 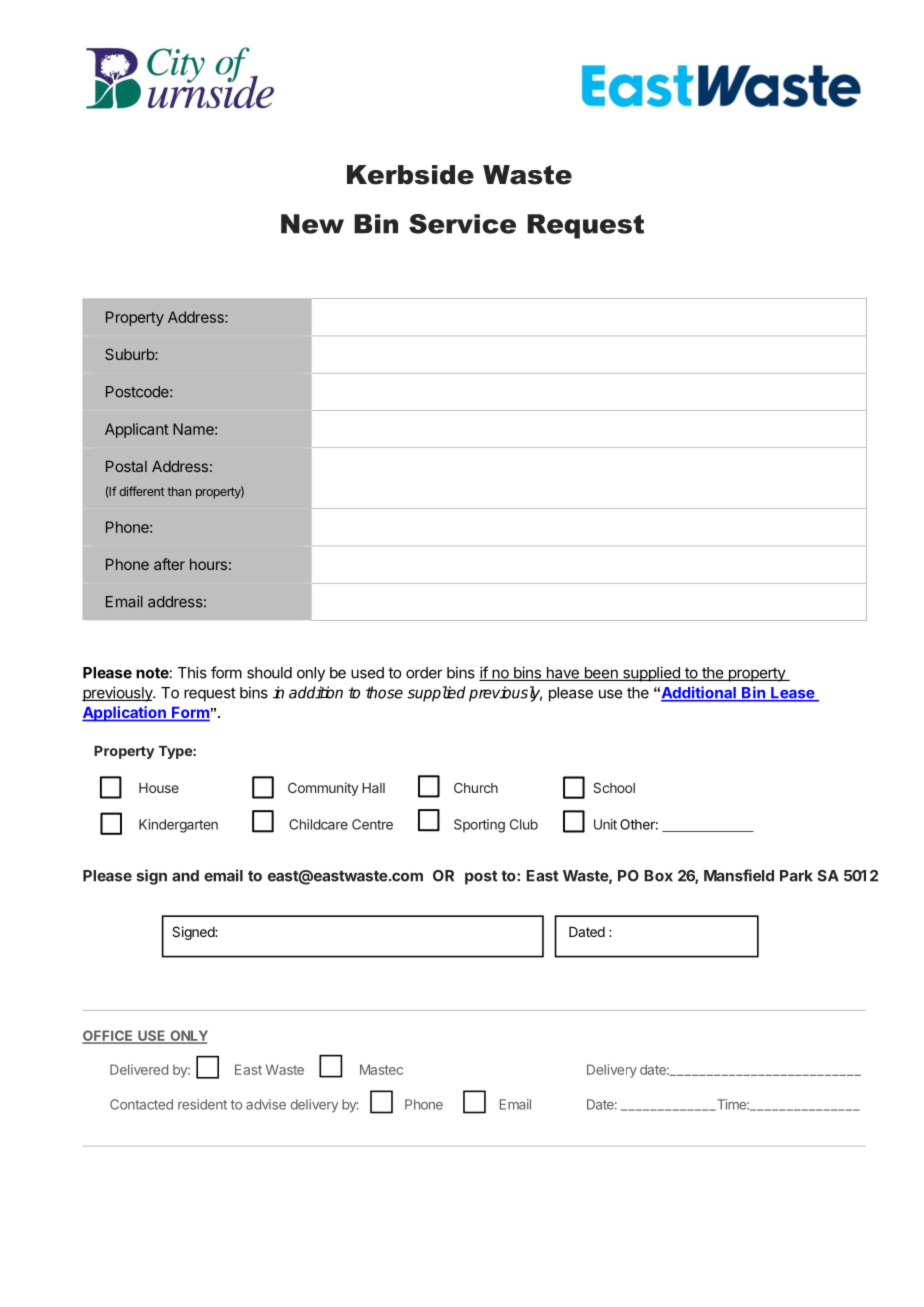 I want to click on have, so click(x=562, y=674).
